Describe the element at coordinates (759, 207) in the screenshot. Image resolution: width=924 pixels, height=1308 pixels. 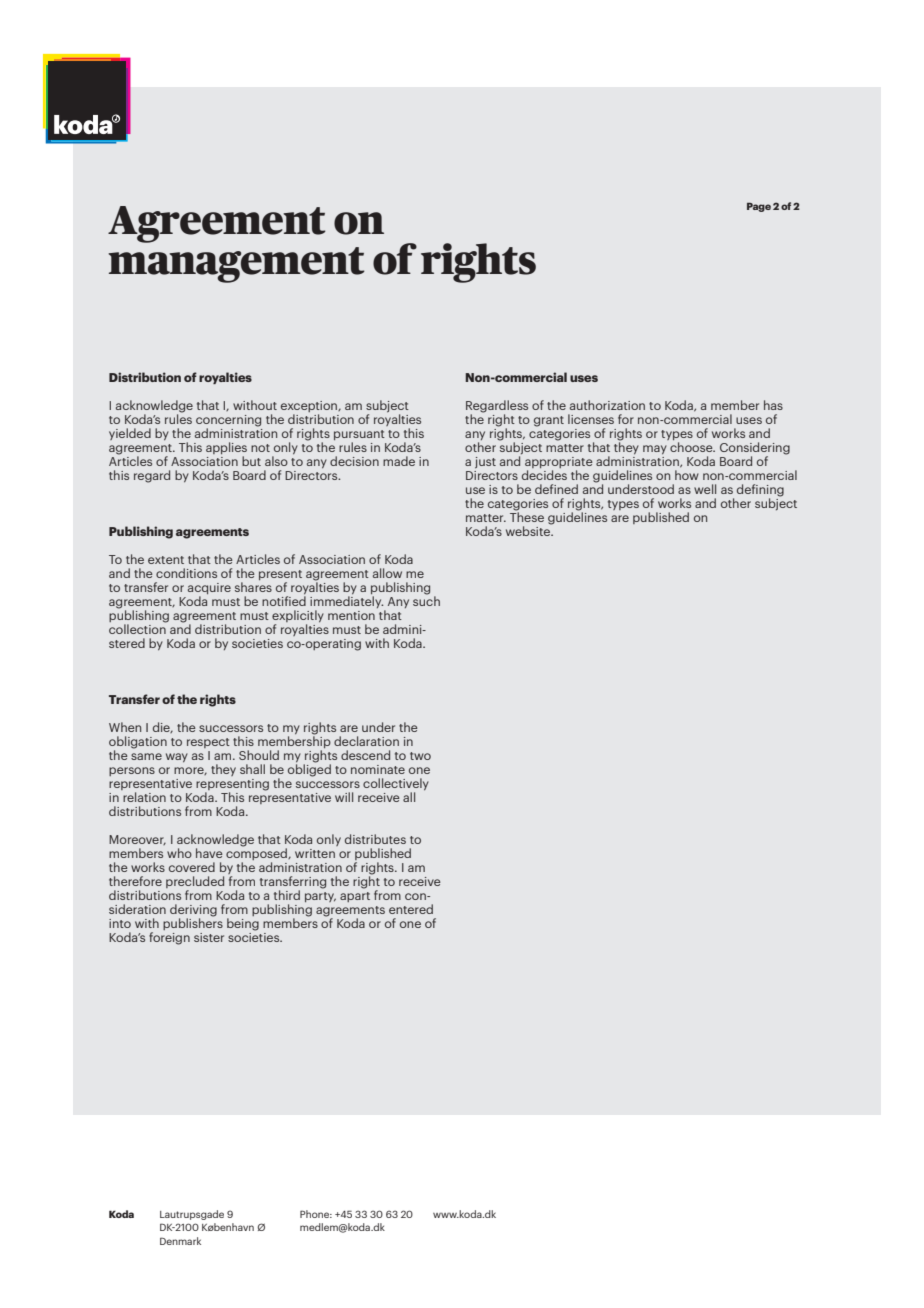
I see `Page` at that location.
